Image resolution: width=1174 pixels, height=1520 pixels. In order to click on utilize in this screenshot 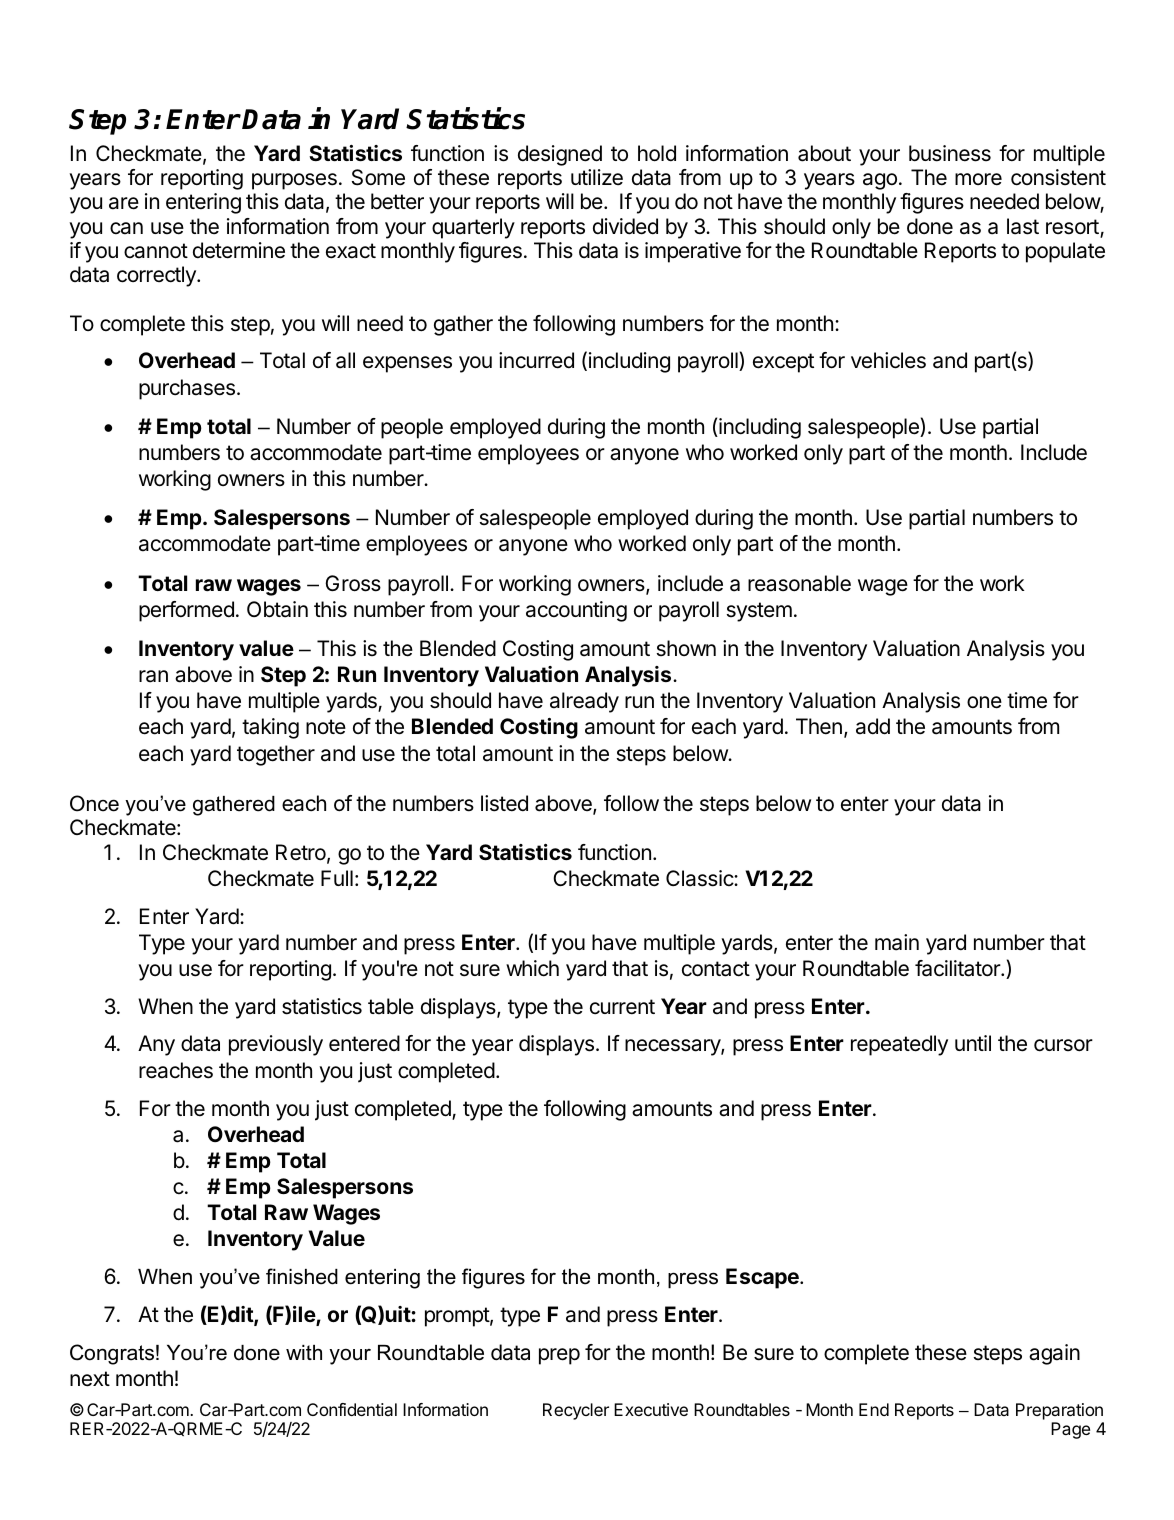, I will do `click(597, 177)`.
